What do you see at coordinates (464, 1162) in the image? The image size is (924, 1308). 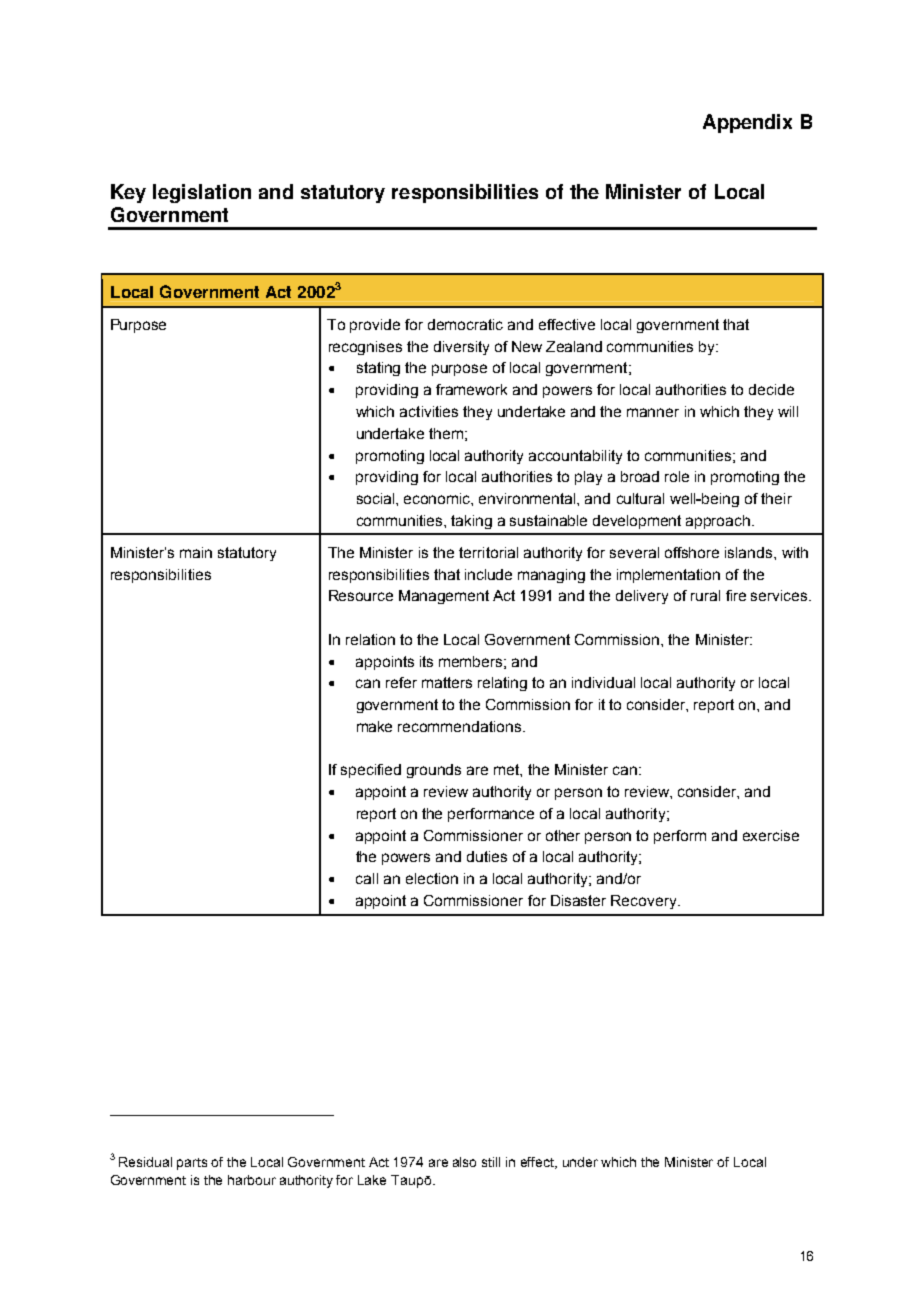 I see `also` at bounding box center [464, 1162].
